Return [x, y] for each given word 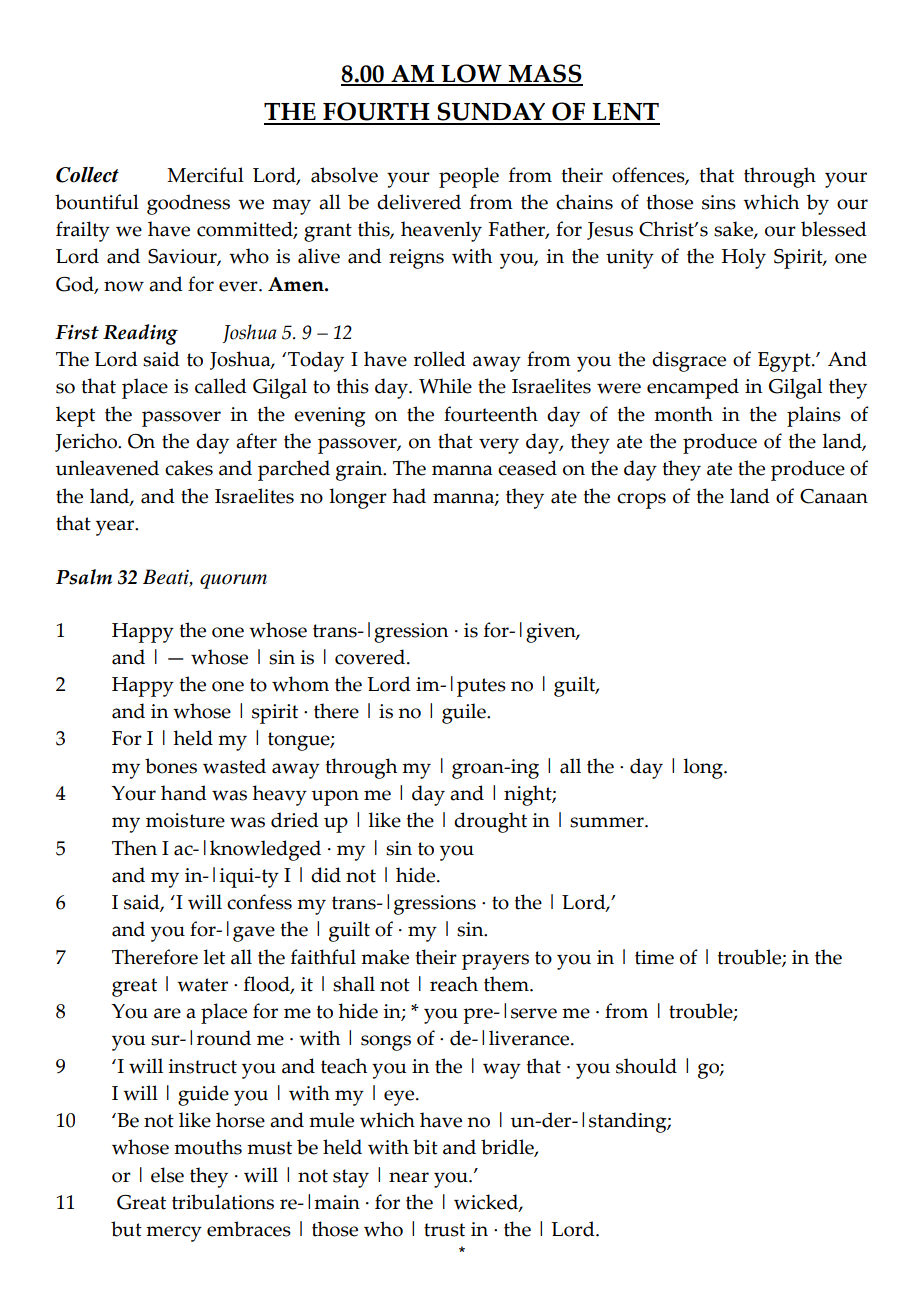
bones [171, 766]
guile [465, 713]
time [654, 957]
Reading [140, 334]
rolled [440, 359]
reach [454, 984]
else [167, 1175]
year [116, 528]
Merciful [205, 175]
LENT [625, 113]
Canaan [834, 496]
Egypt [785, 362]
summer [608, 822]
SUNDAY [491, 113]
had [409, 496]
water [202, 985]
